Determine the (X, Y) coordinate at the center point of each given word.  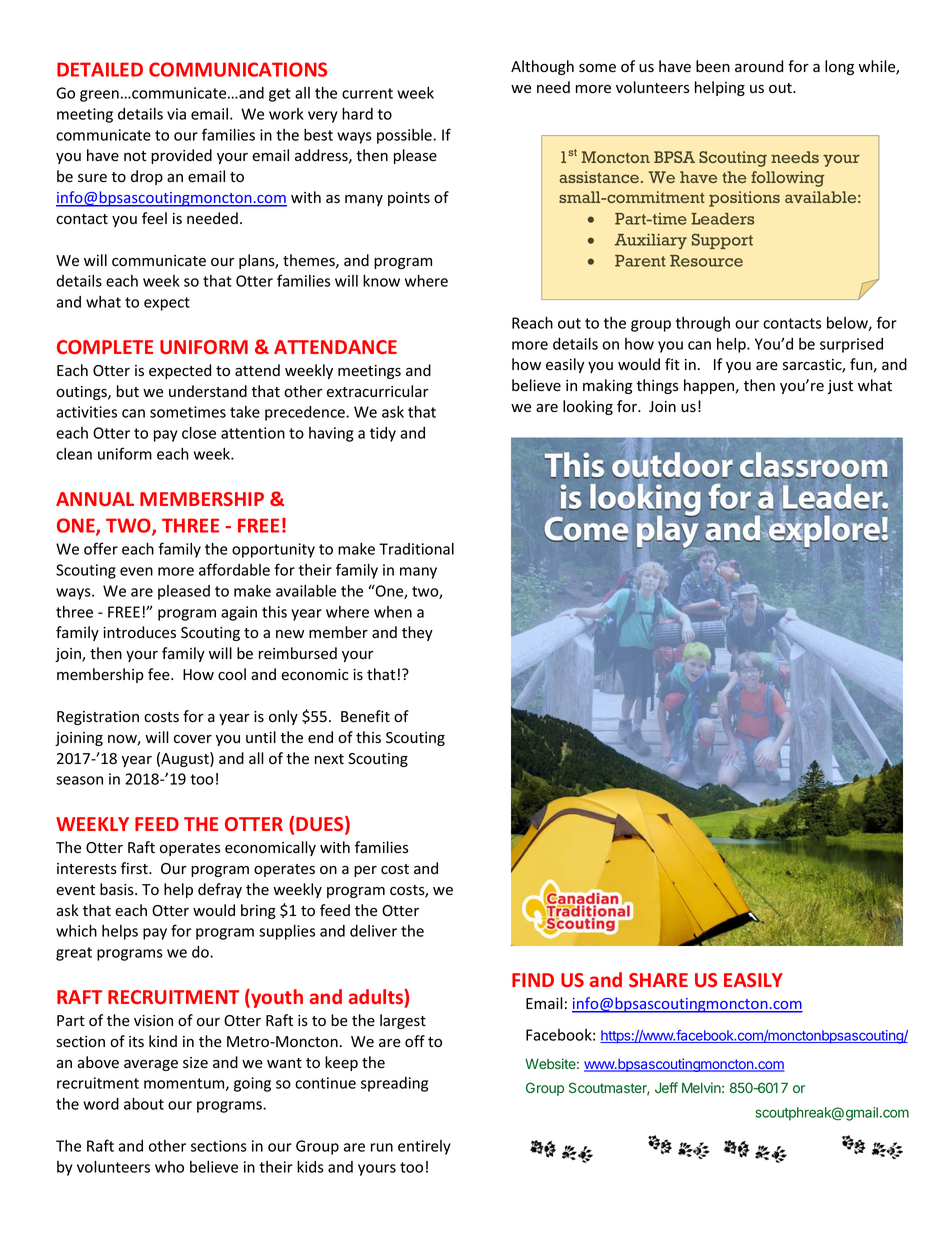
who (169, 1167)
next (329, 759)
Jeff (666, 1087)
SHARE (658, 980)
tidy (383, 434)
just (840, 387)
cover (193, 739)
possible (405, 136)
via (176, 114)
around (759, 66)
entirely (424, 1147)
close (199, 432)
